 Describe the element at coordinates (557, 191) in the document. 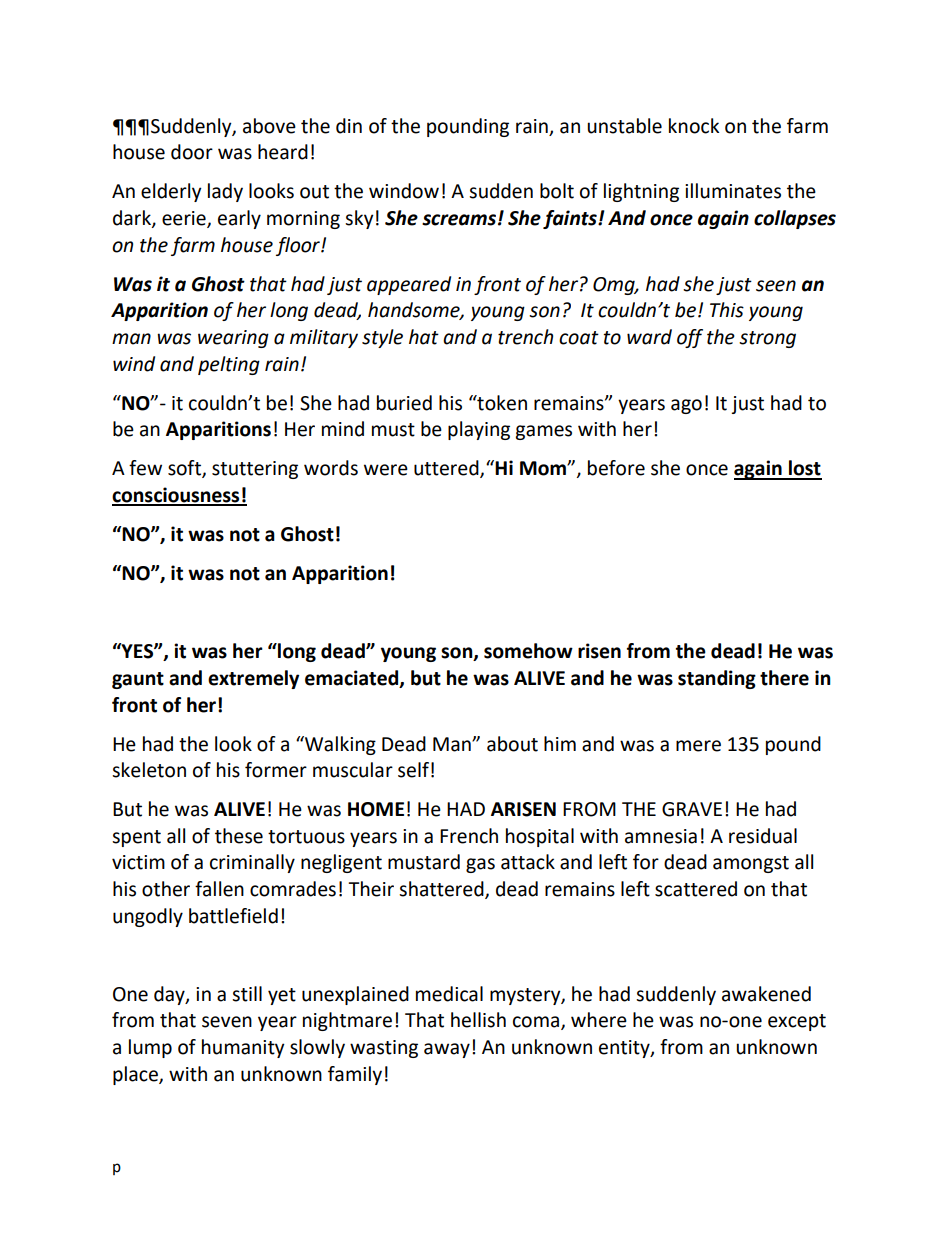

I see `bolt` at that location.
